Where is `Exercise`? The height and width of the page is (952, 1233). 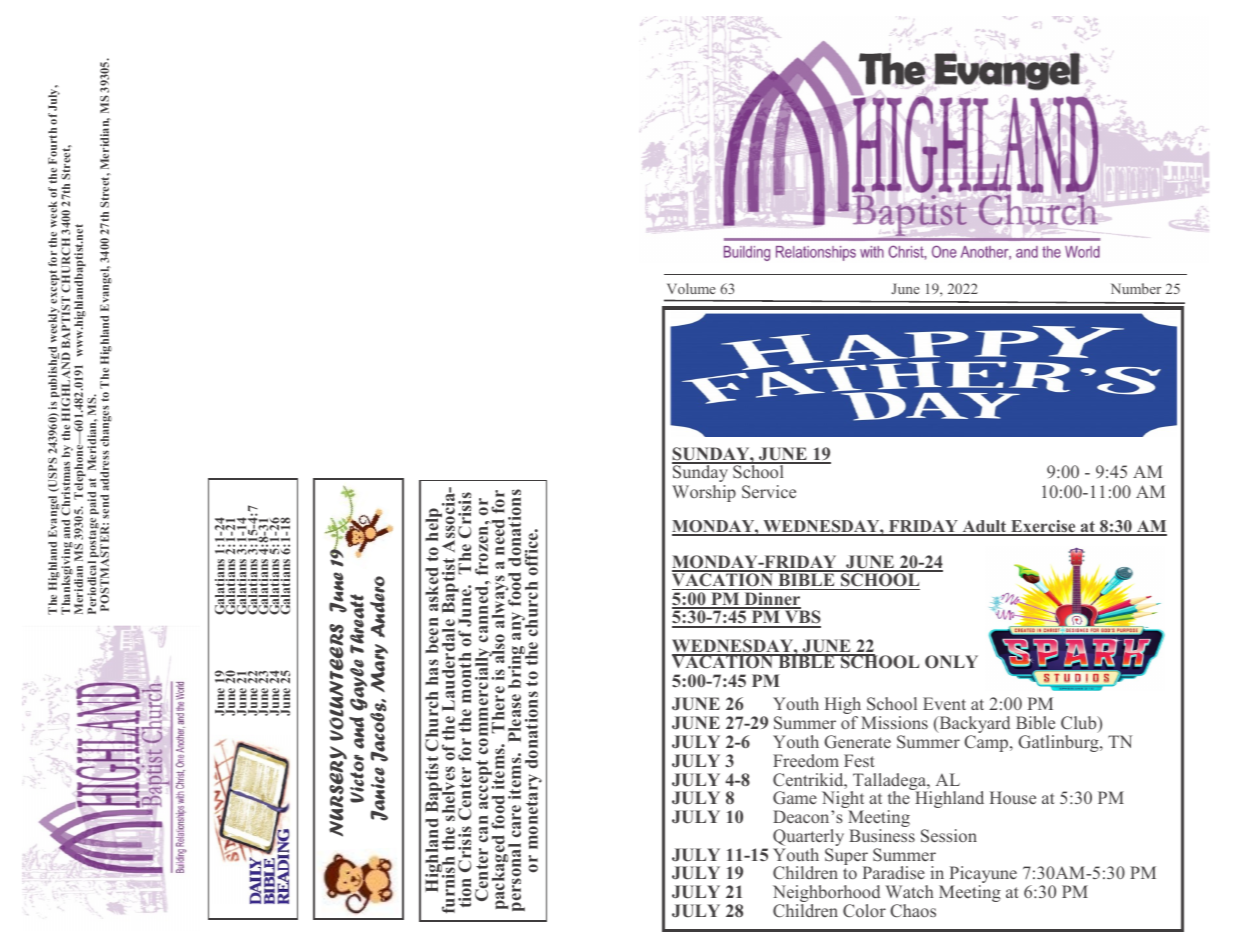
Exercise is located at coordinates (1043, 527).
